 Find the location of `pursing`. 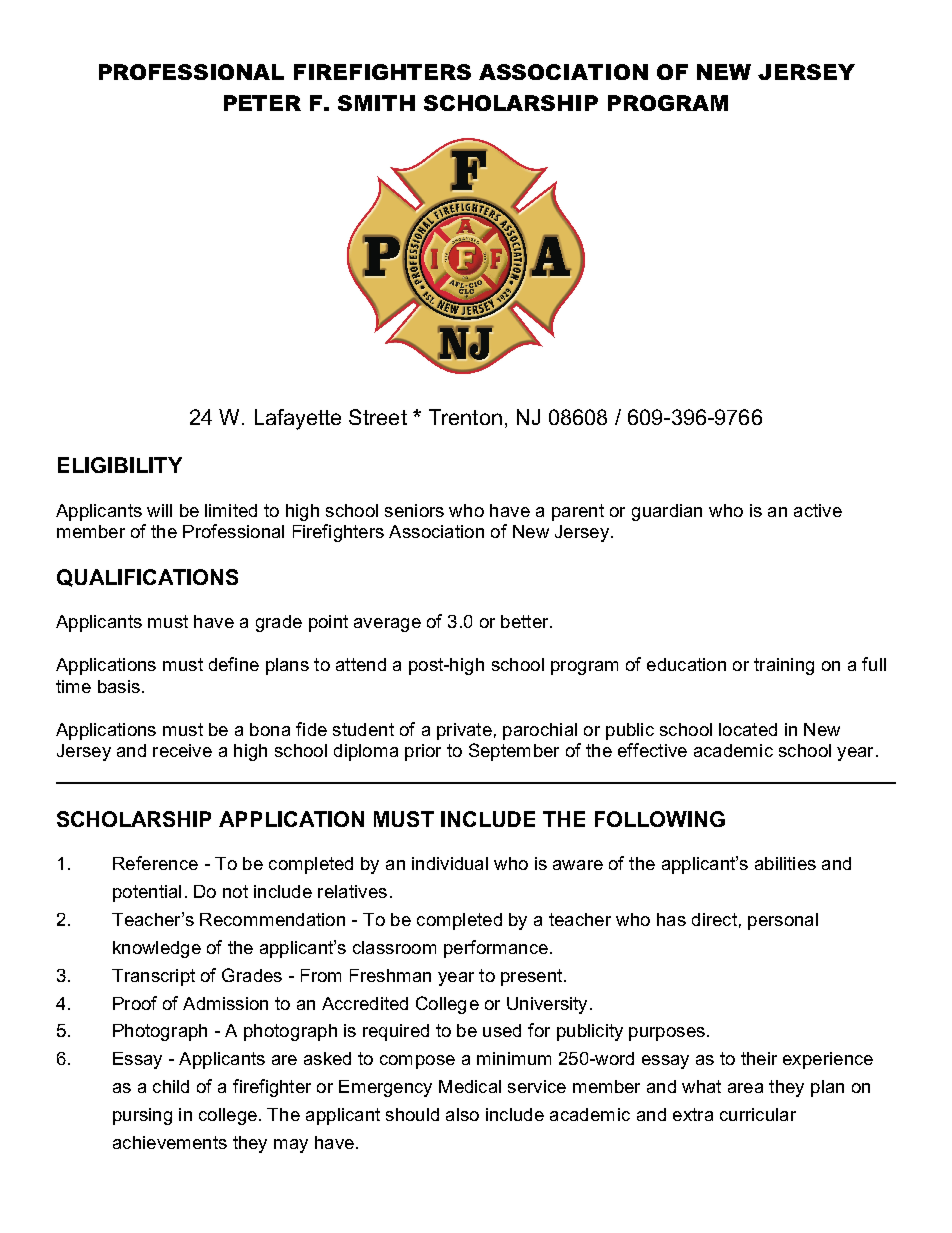

pursing is located at coordinates (142, 1116).
